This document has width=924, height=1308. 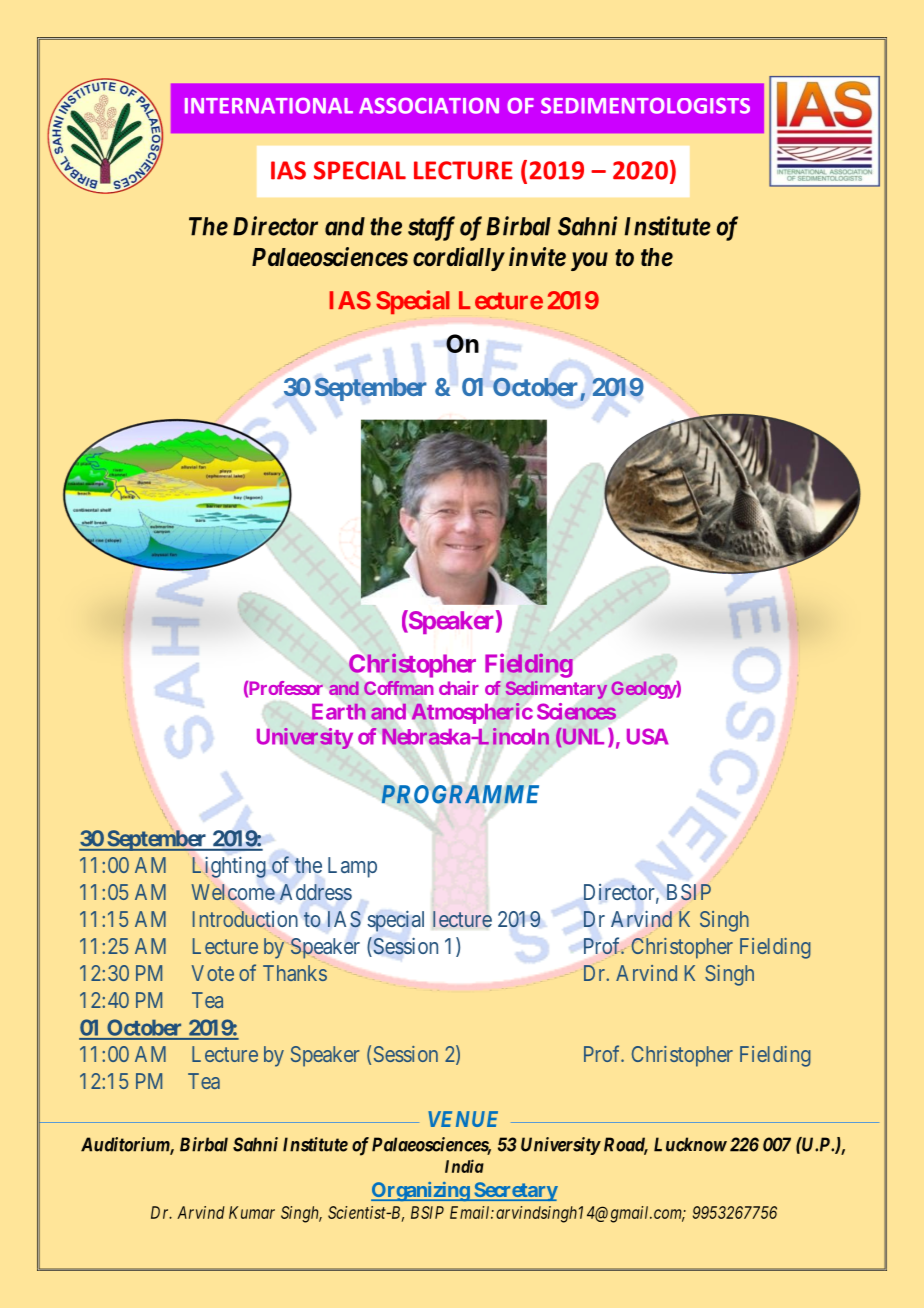 I want to click on Lucknow, so click(x=690, y=1144).
